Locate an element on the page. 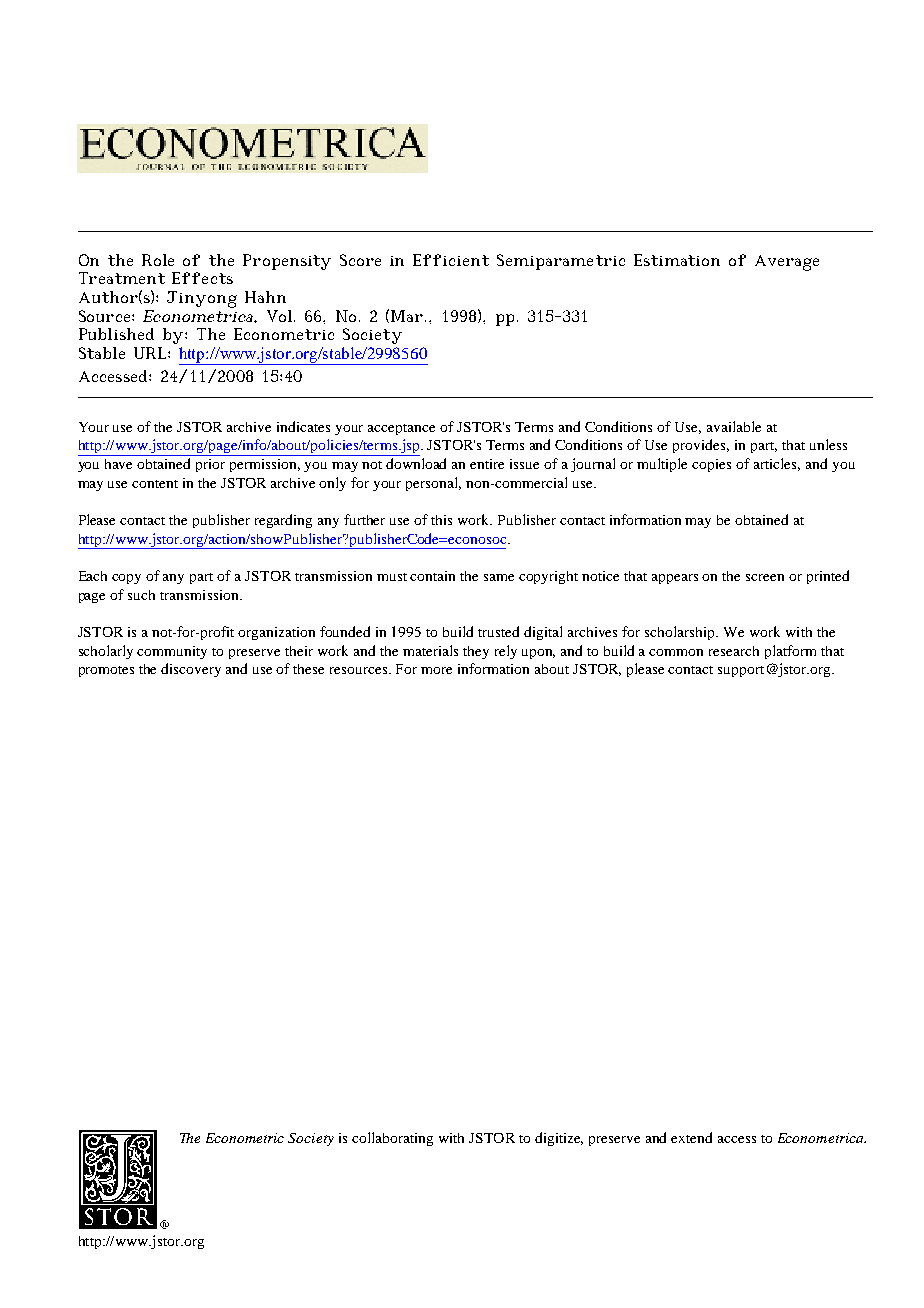 The image size is (924, 1308). promotes is located at coordinates (106, 671).
